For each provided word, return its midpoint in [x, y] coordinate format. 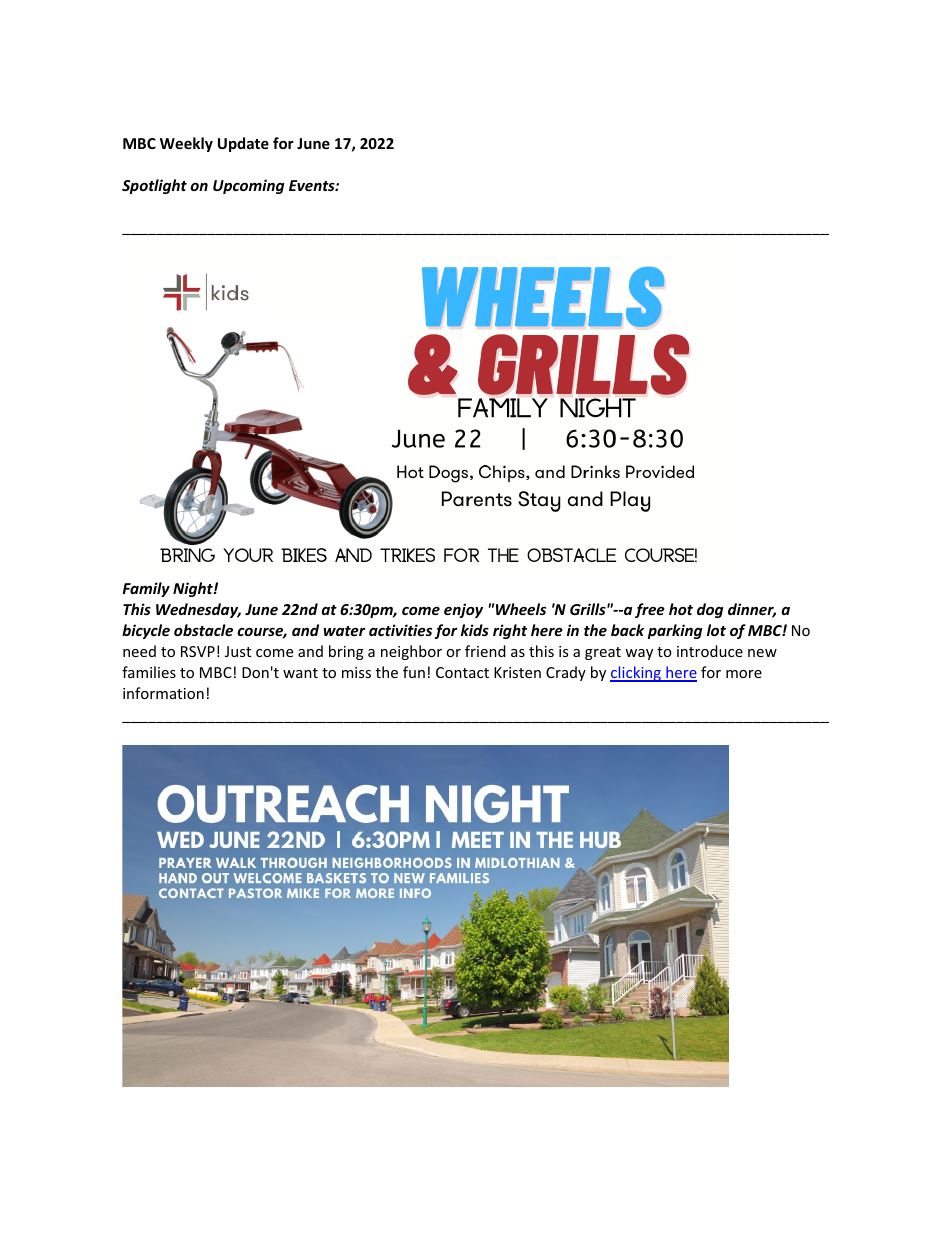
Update [243, 144]
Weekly [186, 144]
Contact [462, 672]
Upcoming [248, 186]
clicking [636, 674]
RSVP [198, 651]
